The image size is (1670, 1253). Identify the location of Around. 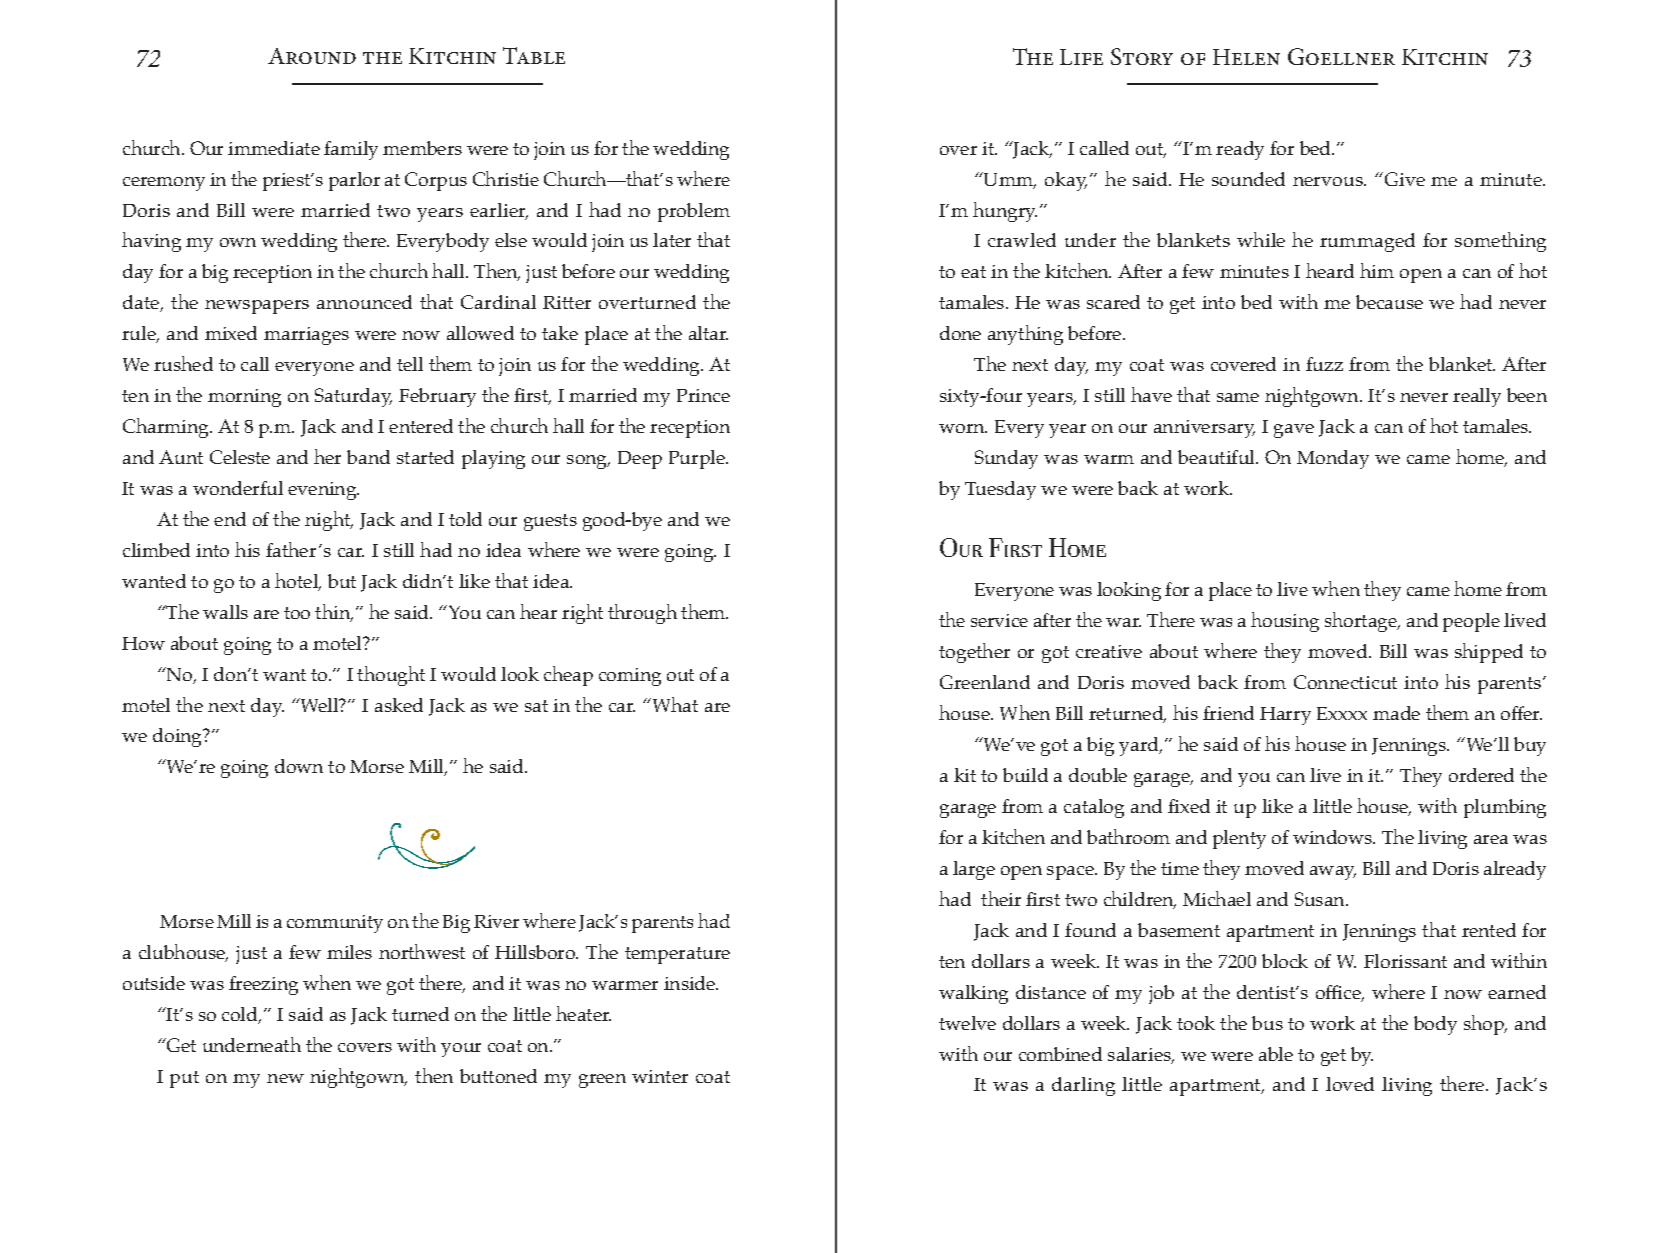
(312, 56).
